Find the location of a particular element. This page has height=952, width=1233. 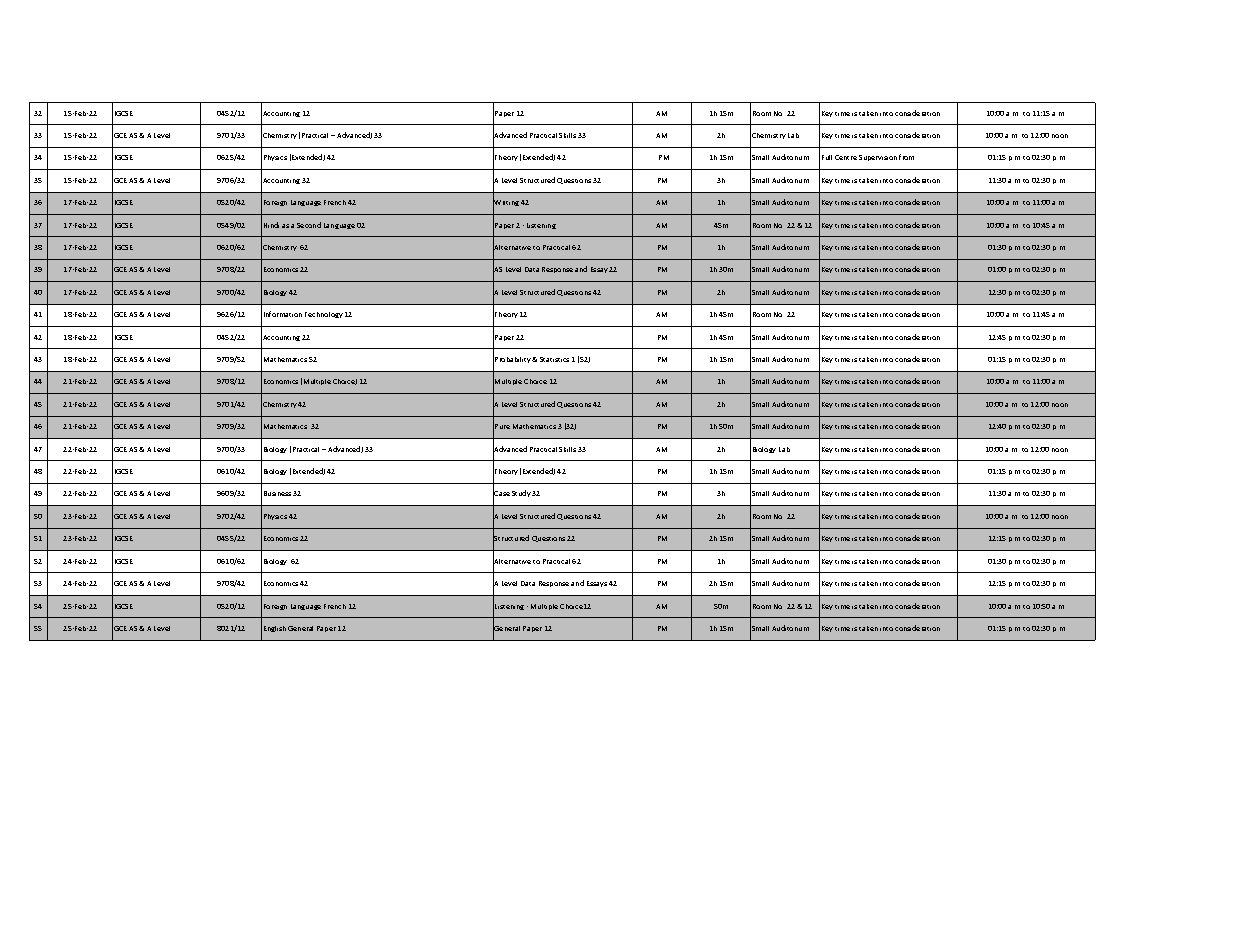

Statistics is located at coordinates (554, 359).
